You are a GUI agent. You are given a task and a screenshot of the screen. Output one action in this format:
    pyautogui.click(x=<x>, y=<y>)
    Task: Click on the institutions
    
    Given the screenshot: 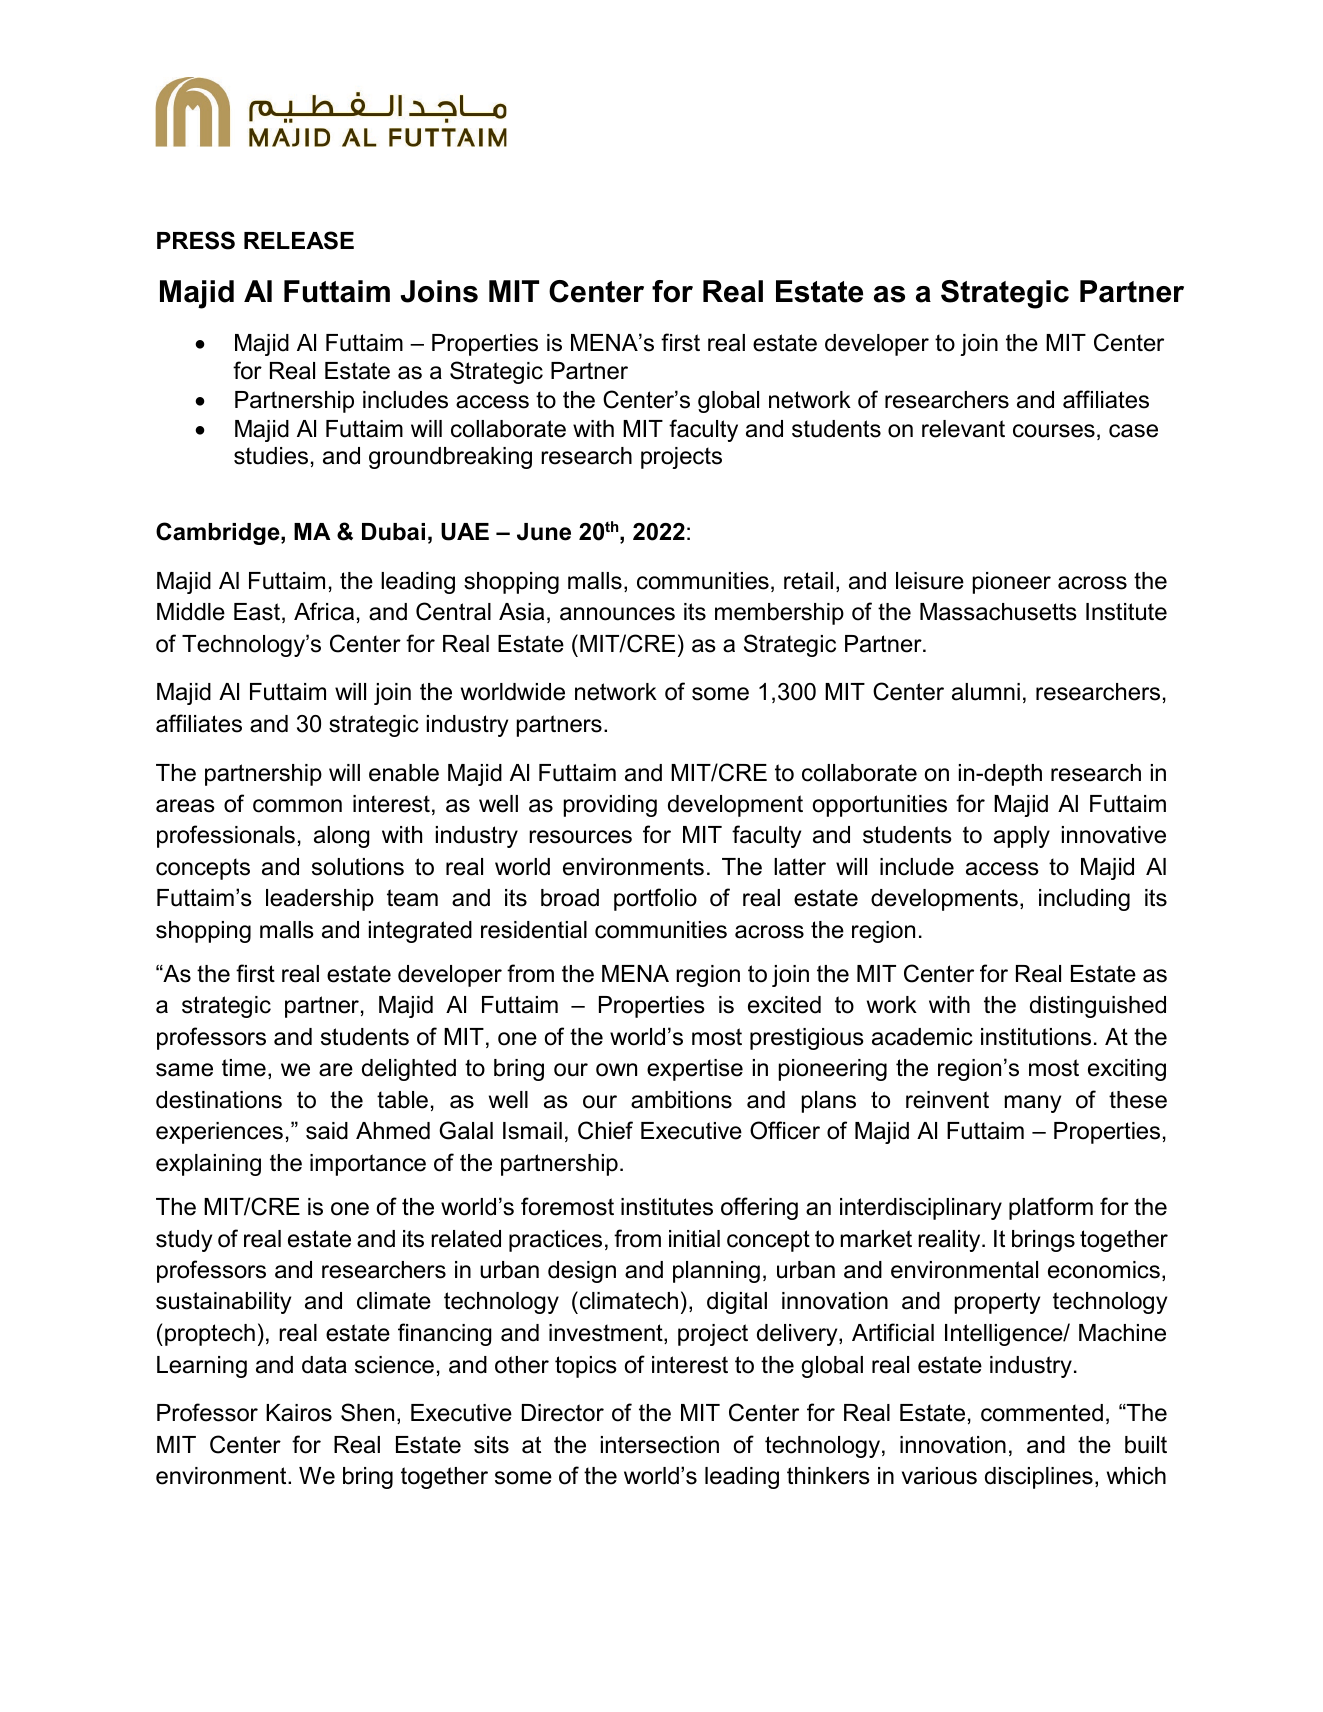 What is the action you would take?
    pyautogui.click(x=1036, y=1037)
